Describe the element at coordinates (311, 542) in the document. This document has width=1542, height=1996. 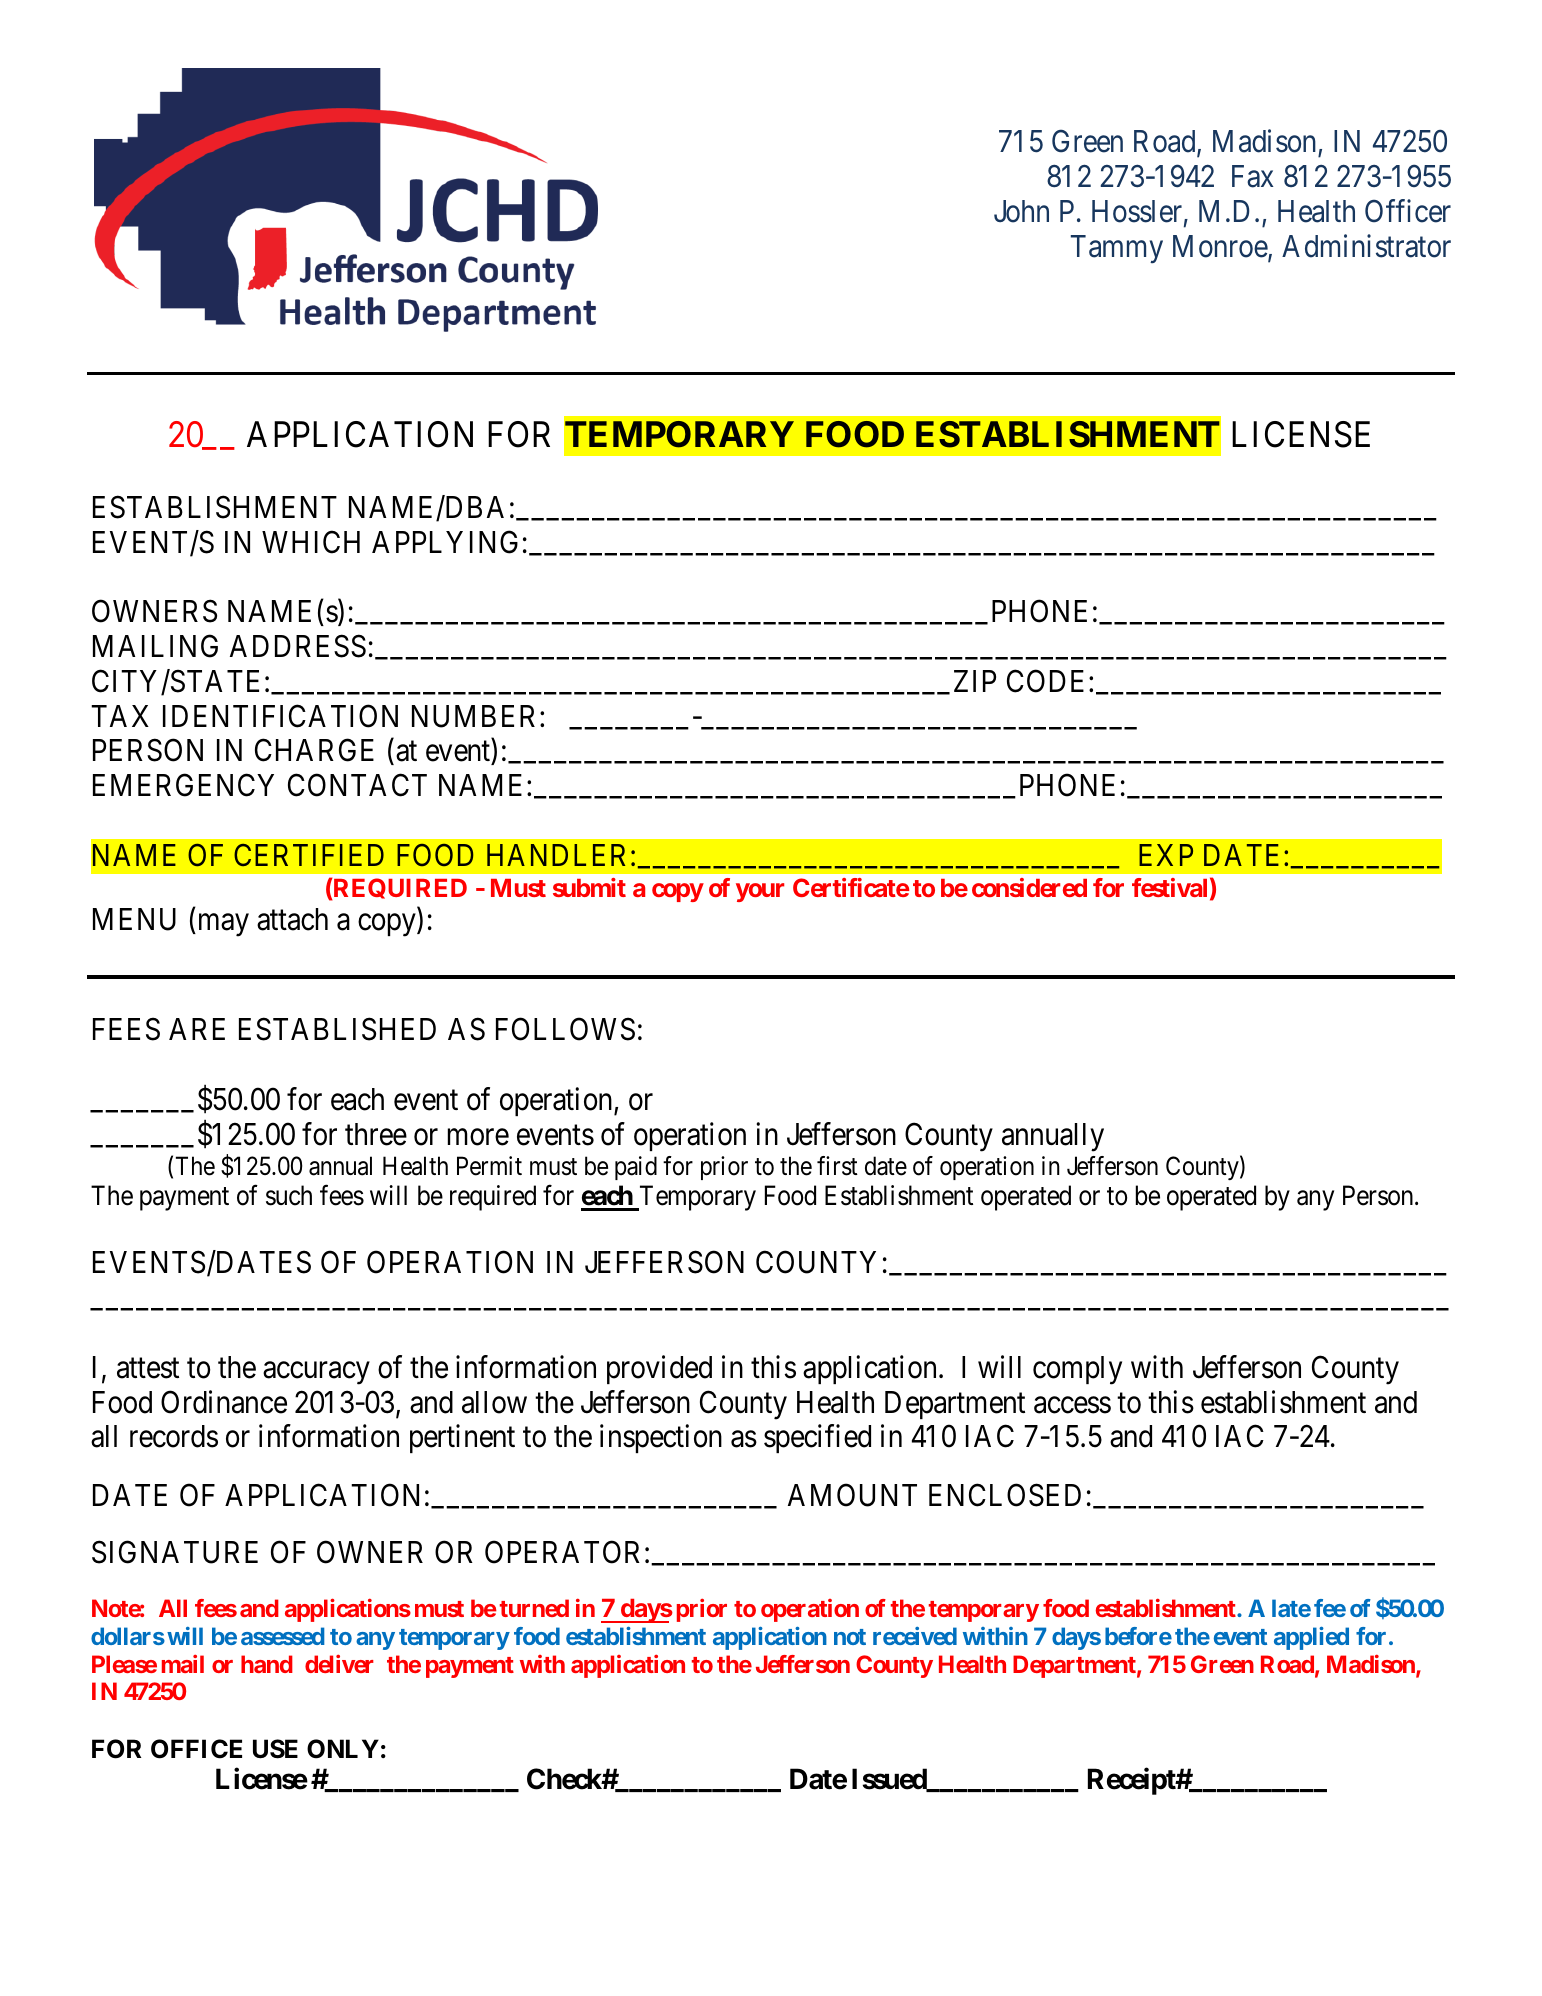
I see `WHICH` at that location.
